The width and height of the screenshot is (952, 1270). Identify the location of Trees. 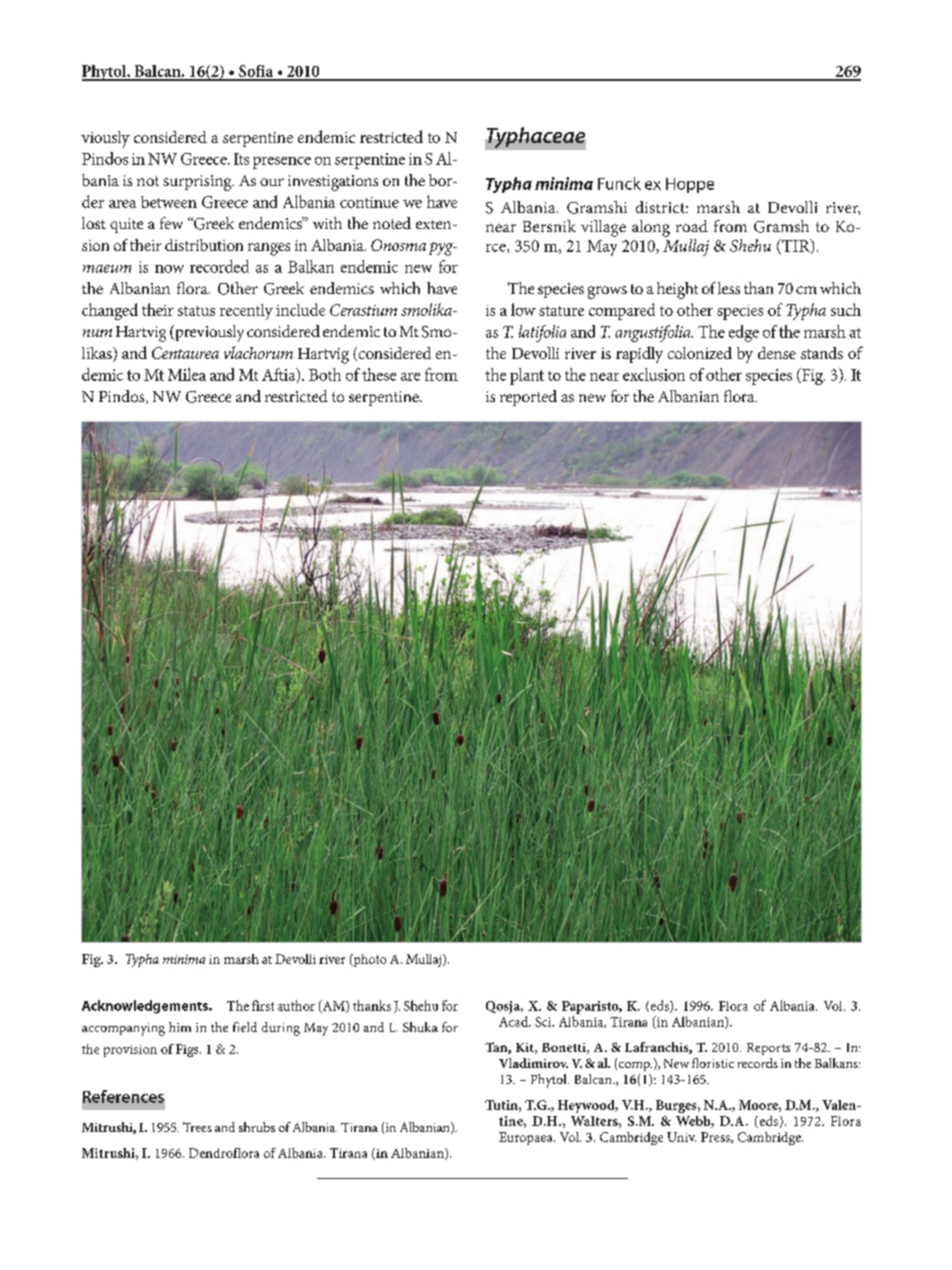
(197, 1127).
